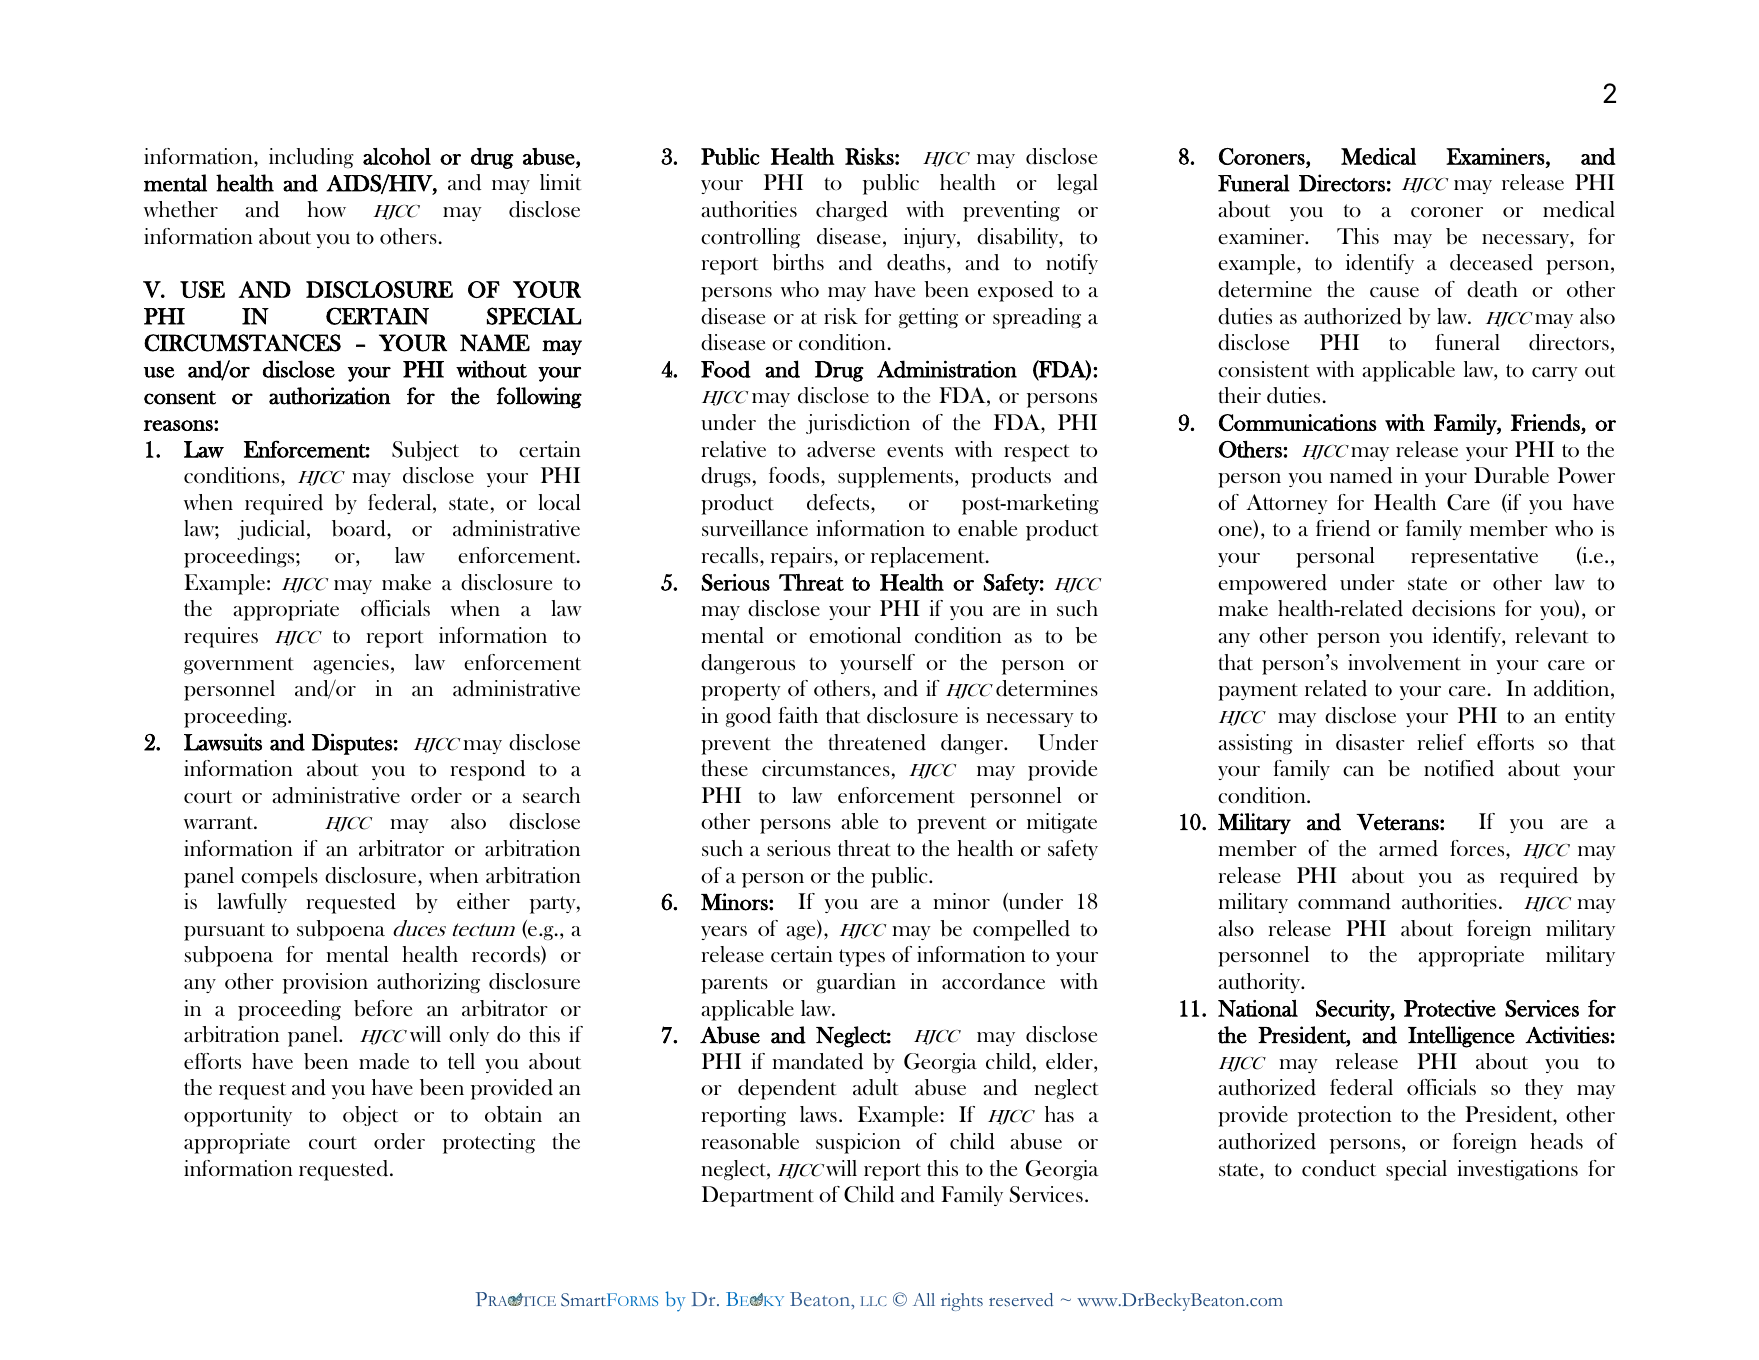  Describe the element at coordinates (1339, 1168) in the screenshot. I see `conduct` at that location.
